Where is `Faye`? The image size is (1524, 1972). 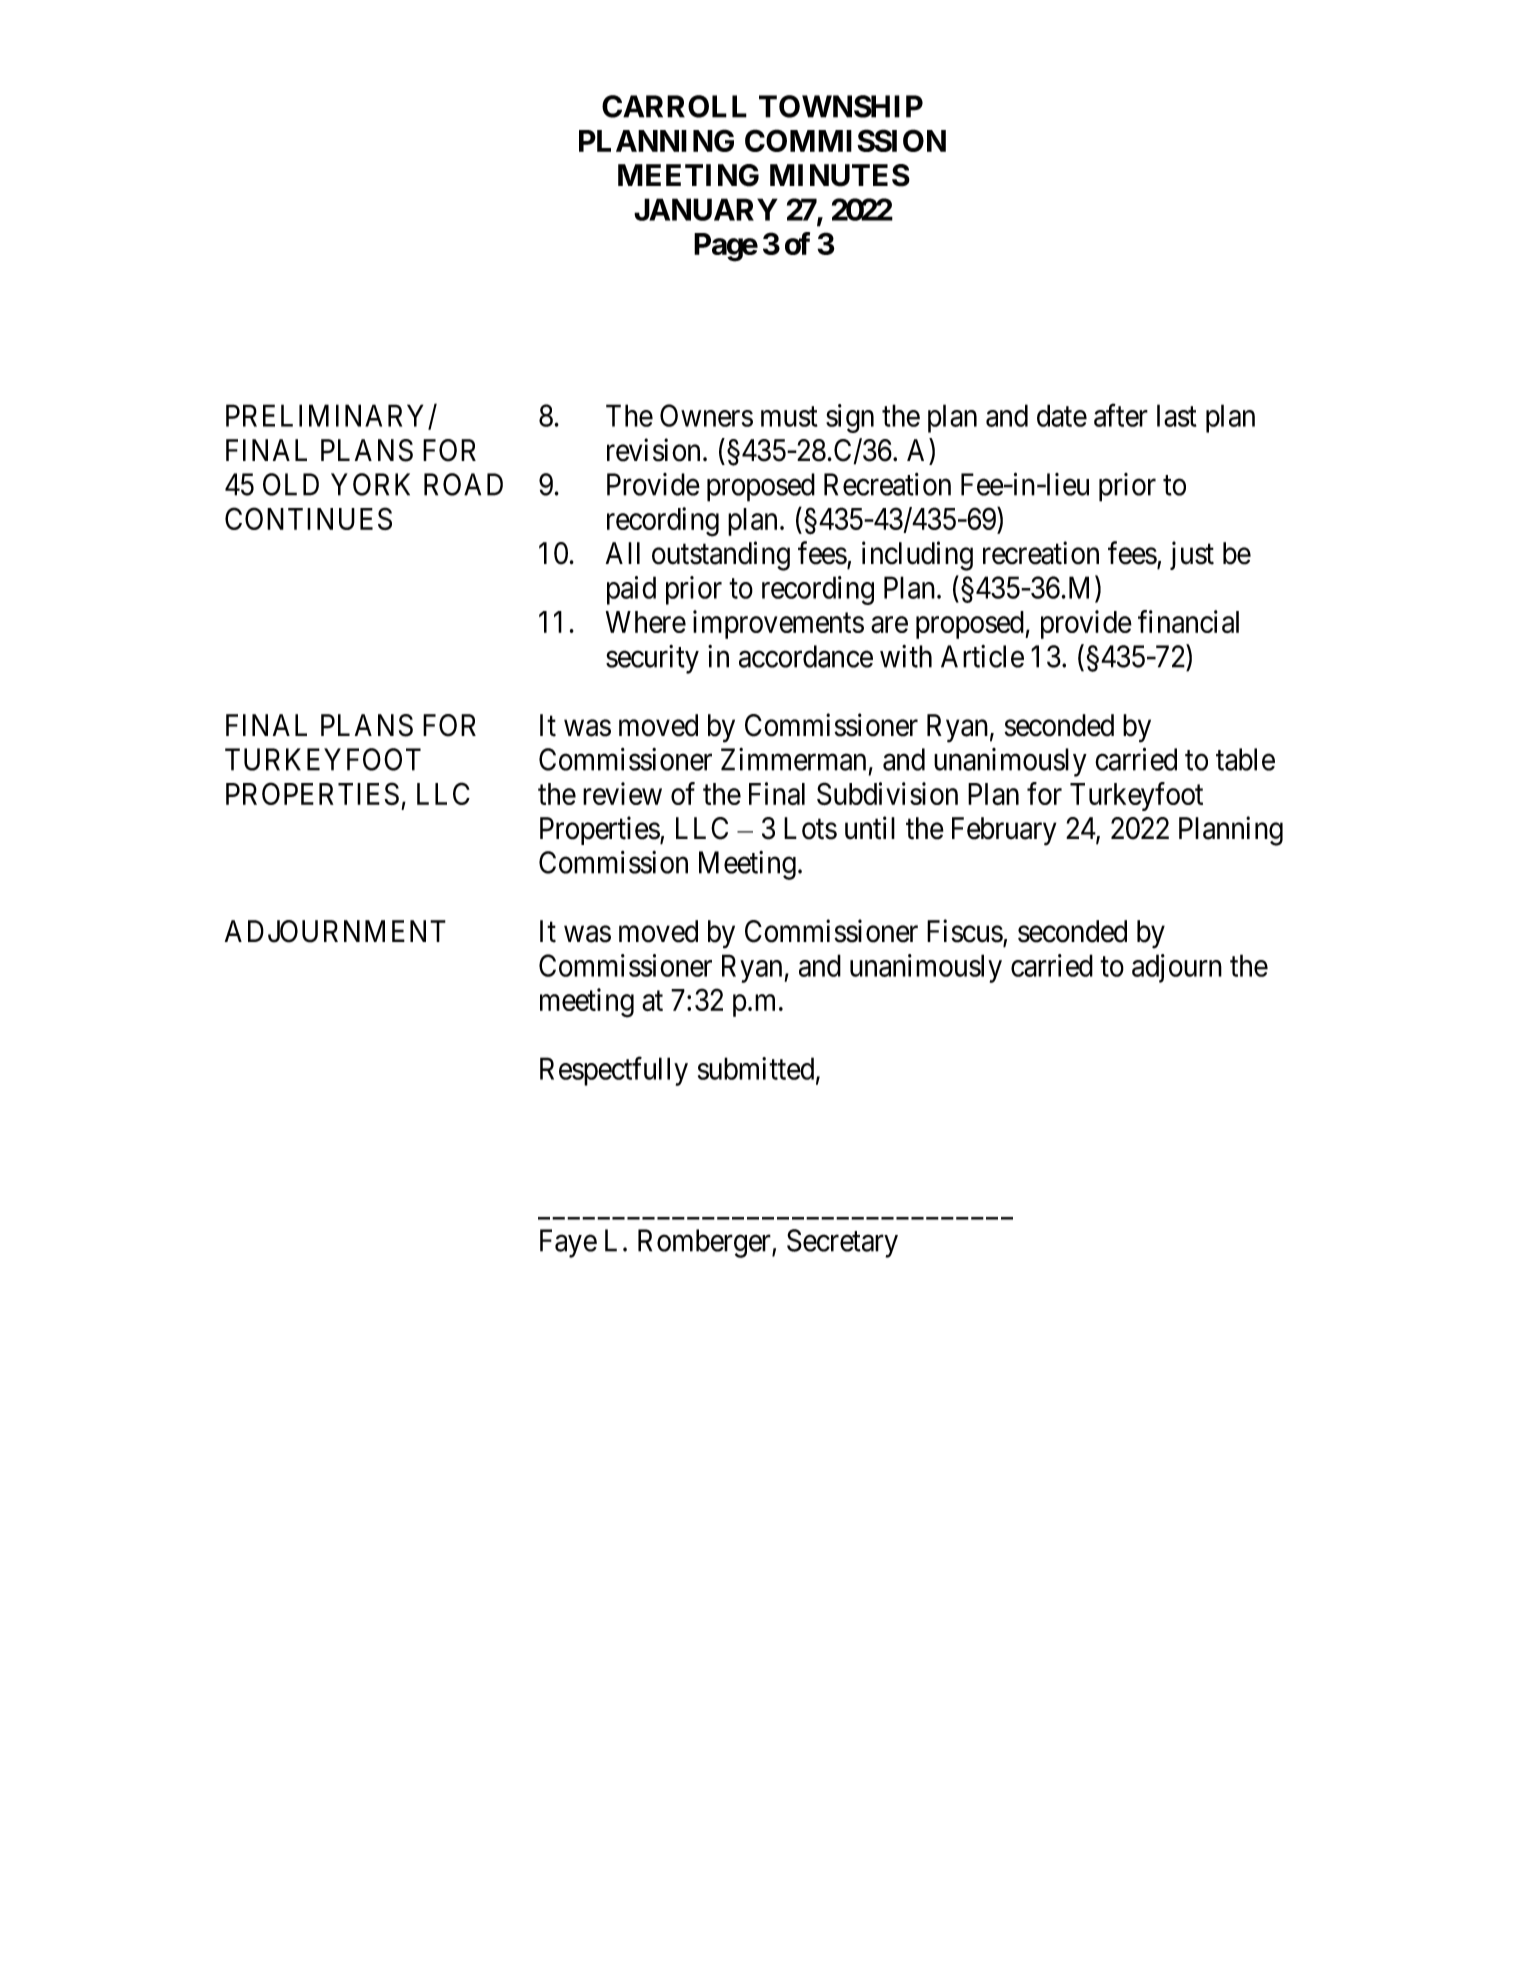 Faye is located at coordinates (568, 1243).
